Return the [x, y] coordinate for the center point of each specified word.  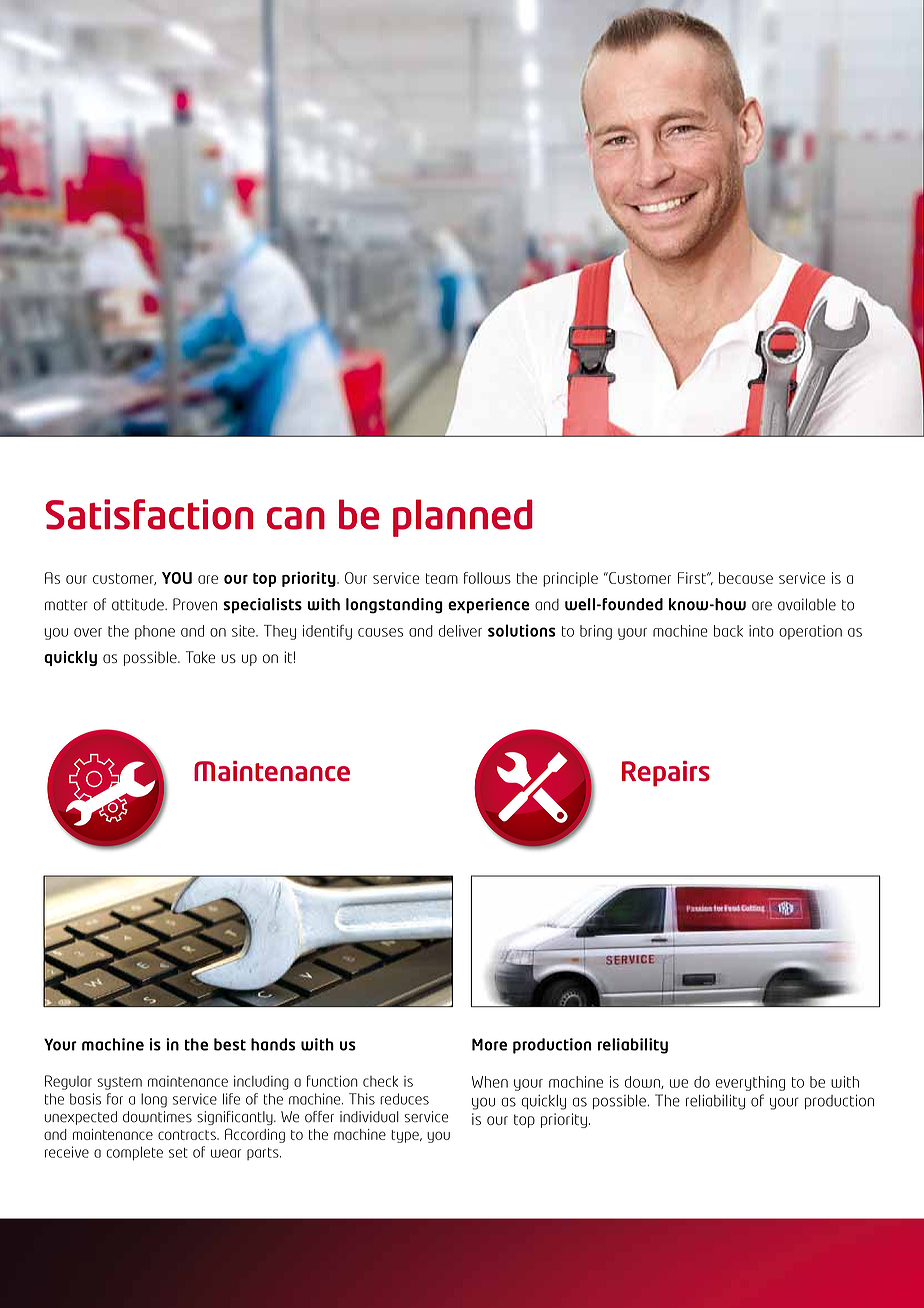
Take [200, 657]
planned [463, 518]
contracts [188, 1135]
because [746, 578]
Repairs [666, 774]
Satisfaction [149, 514]
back [728, 631]
